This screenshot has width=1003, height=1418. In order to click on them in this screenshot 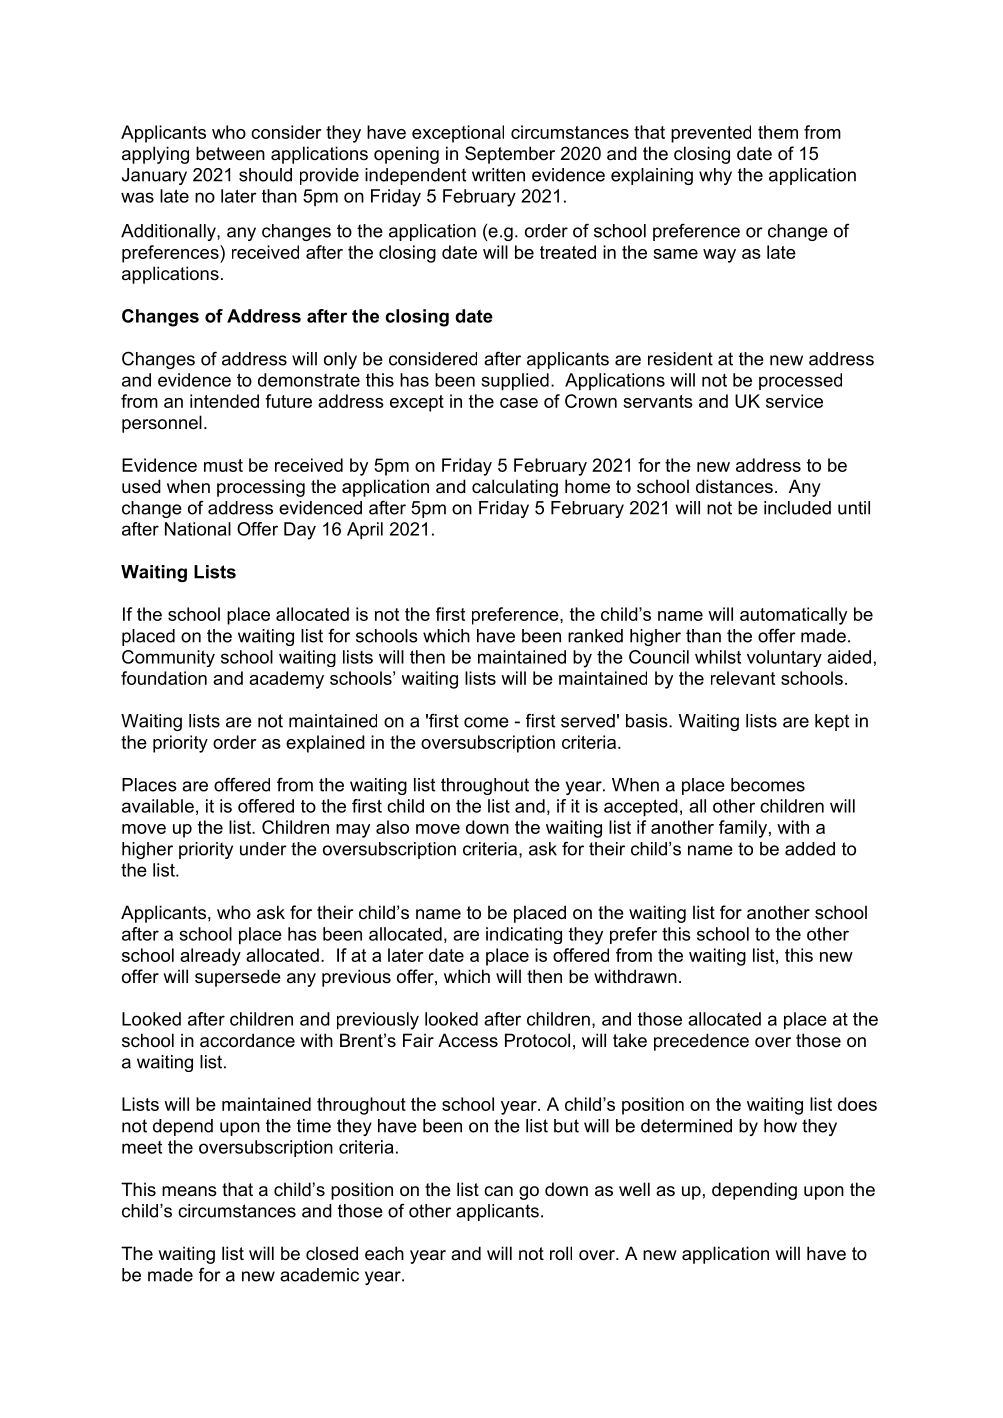, I will do `click(778, 132)`.
